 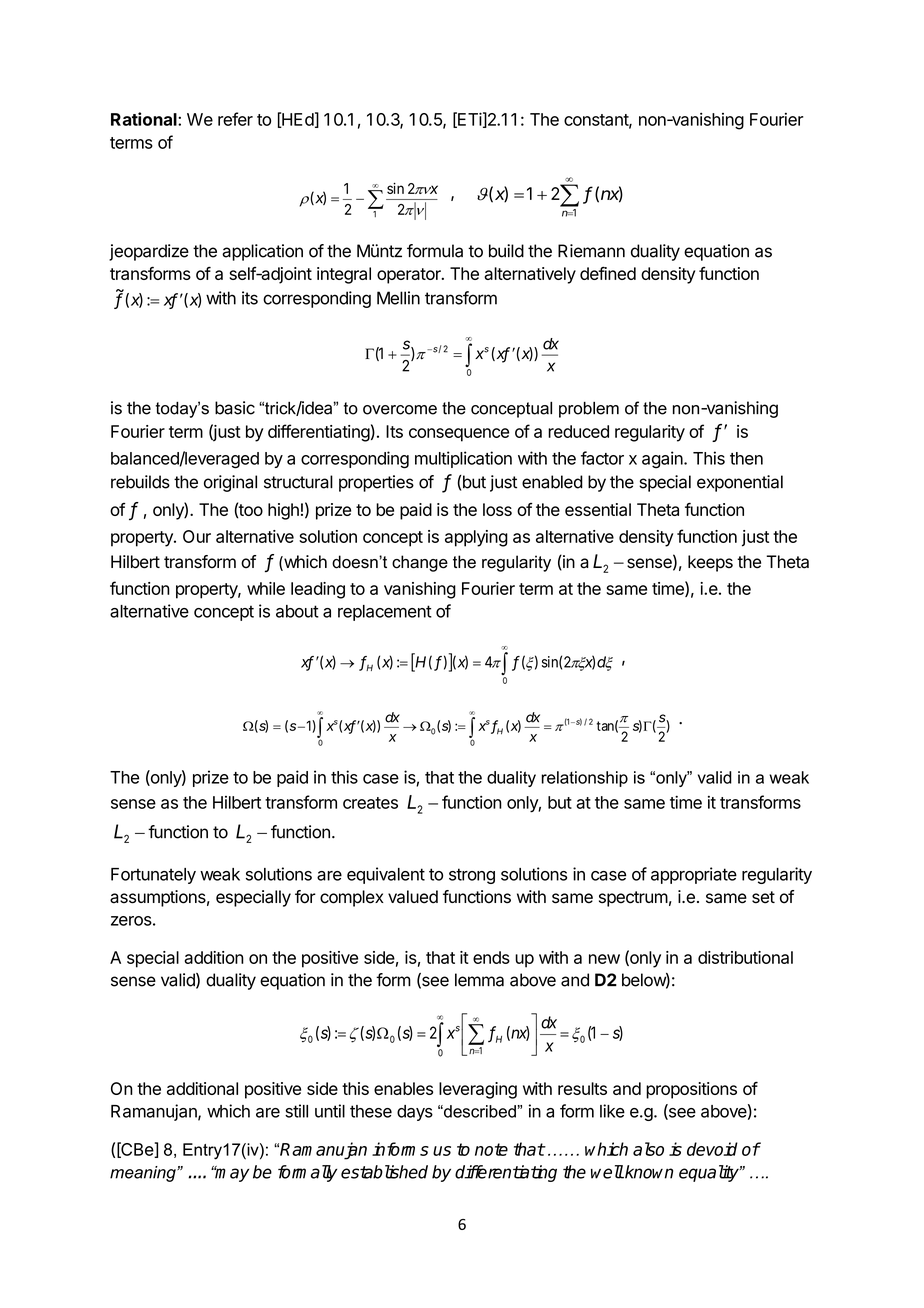 What do you see at coordinates (663, 460) in the document?
I see `again` at bounding box center [663, 460].
